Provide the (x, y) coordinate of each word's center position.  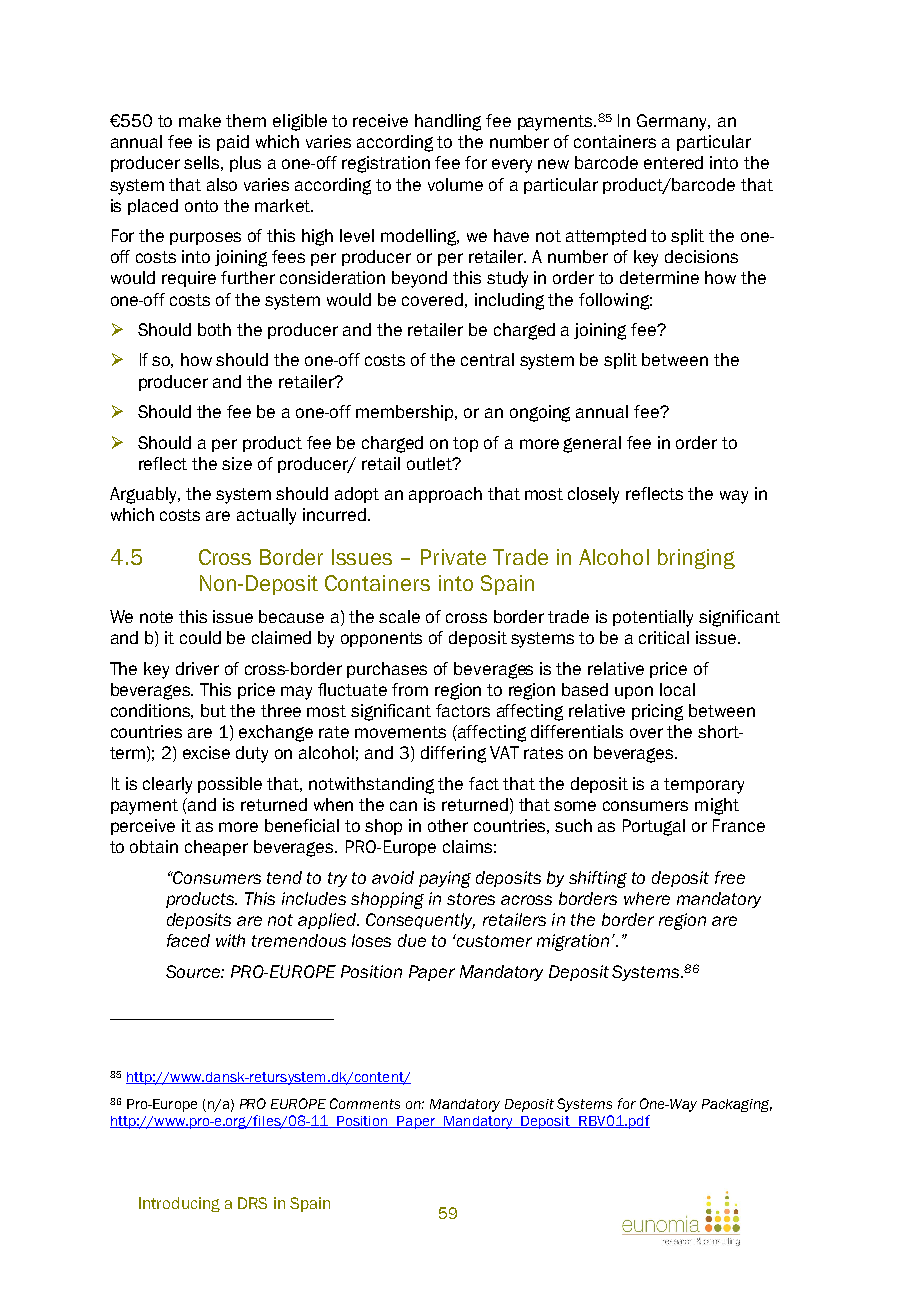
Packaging (737, 1105)
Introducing (179, 1204)
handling (448, 122)
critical (664, 637)
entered (673, 162)
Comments (365, 1103)
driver (197, 668)
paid (233, 143)
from (410, 689)
